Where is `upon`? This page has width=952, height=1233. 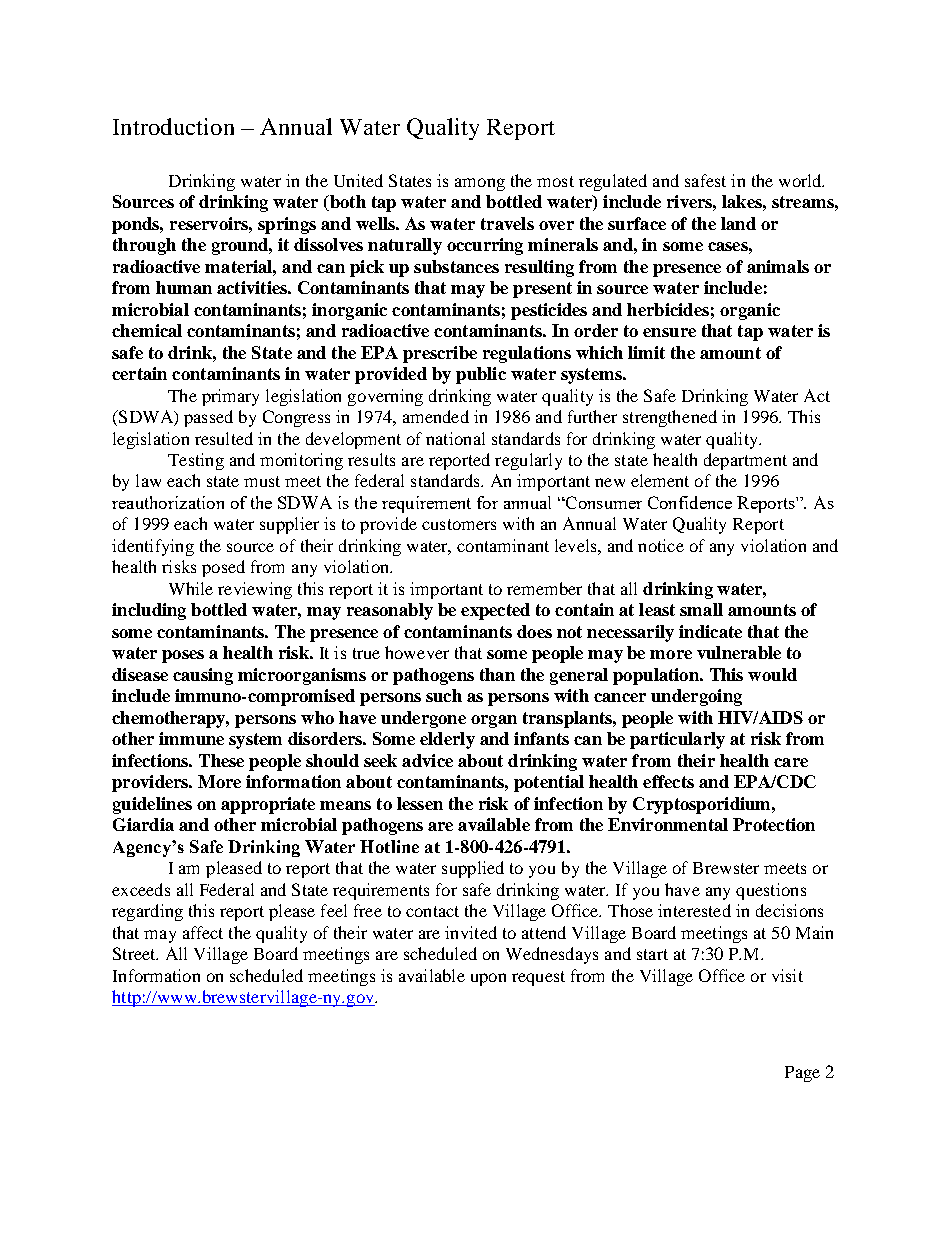
upon is located at coordinates (488, 979).
